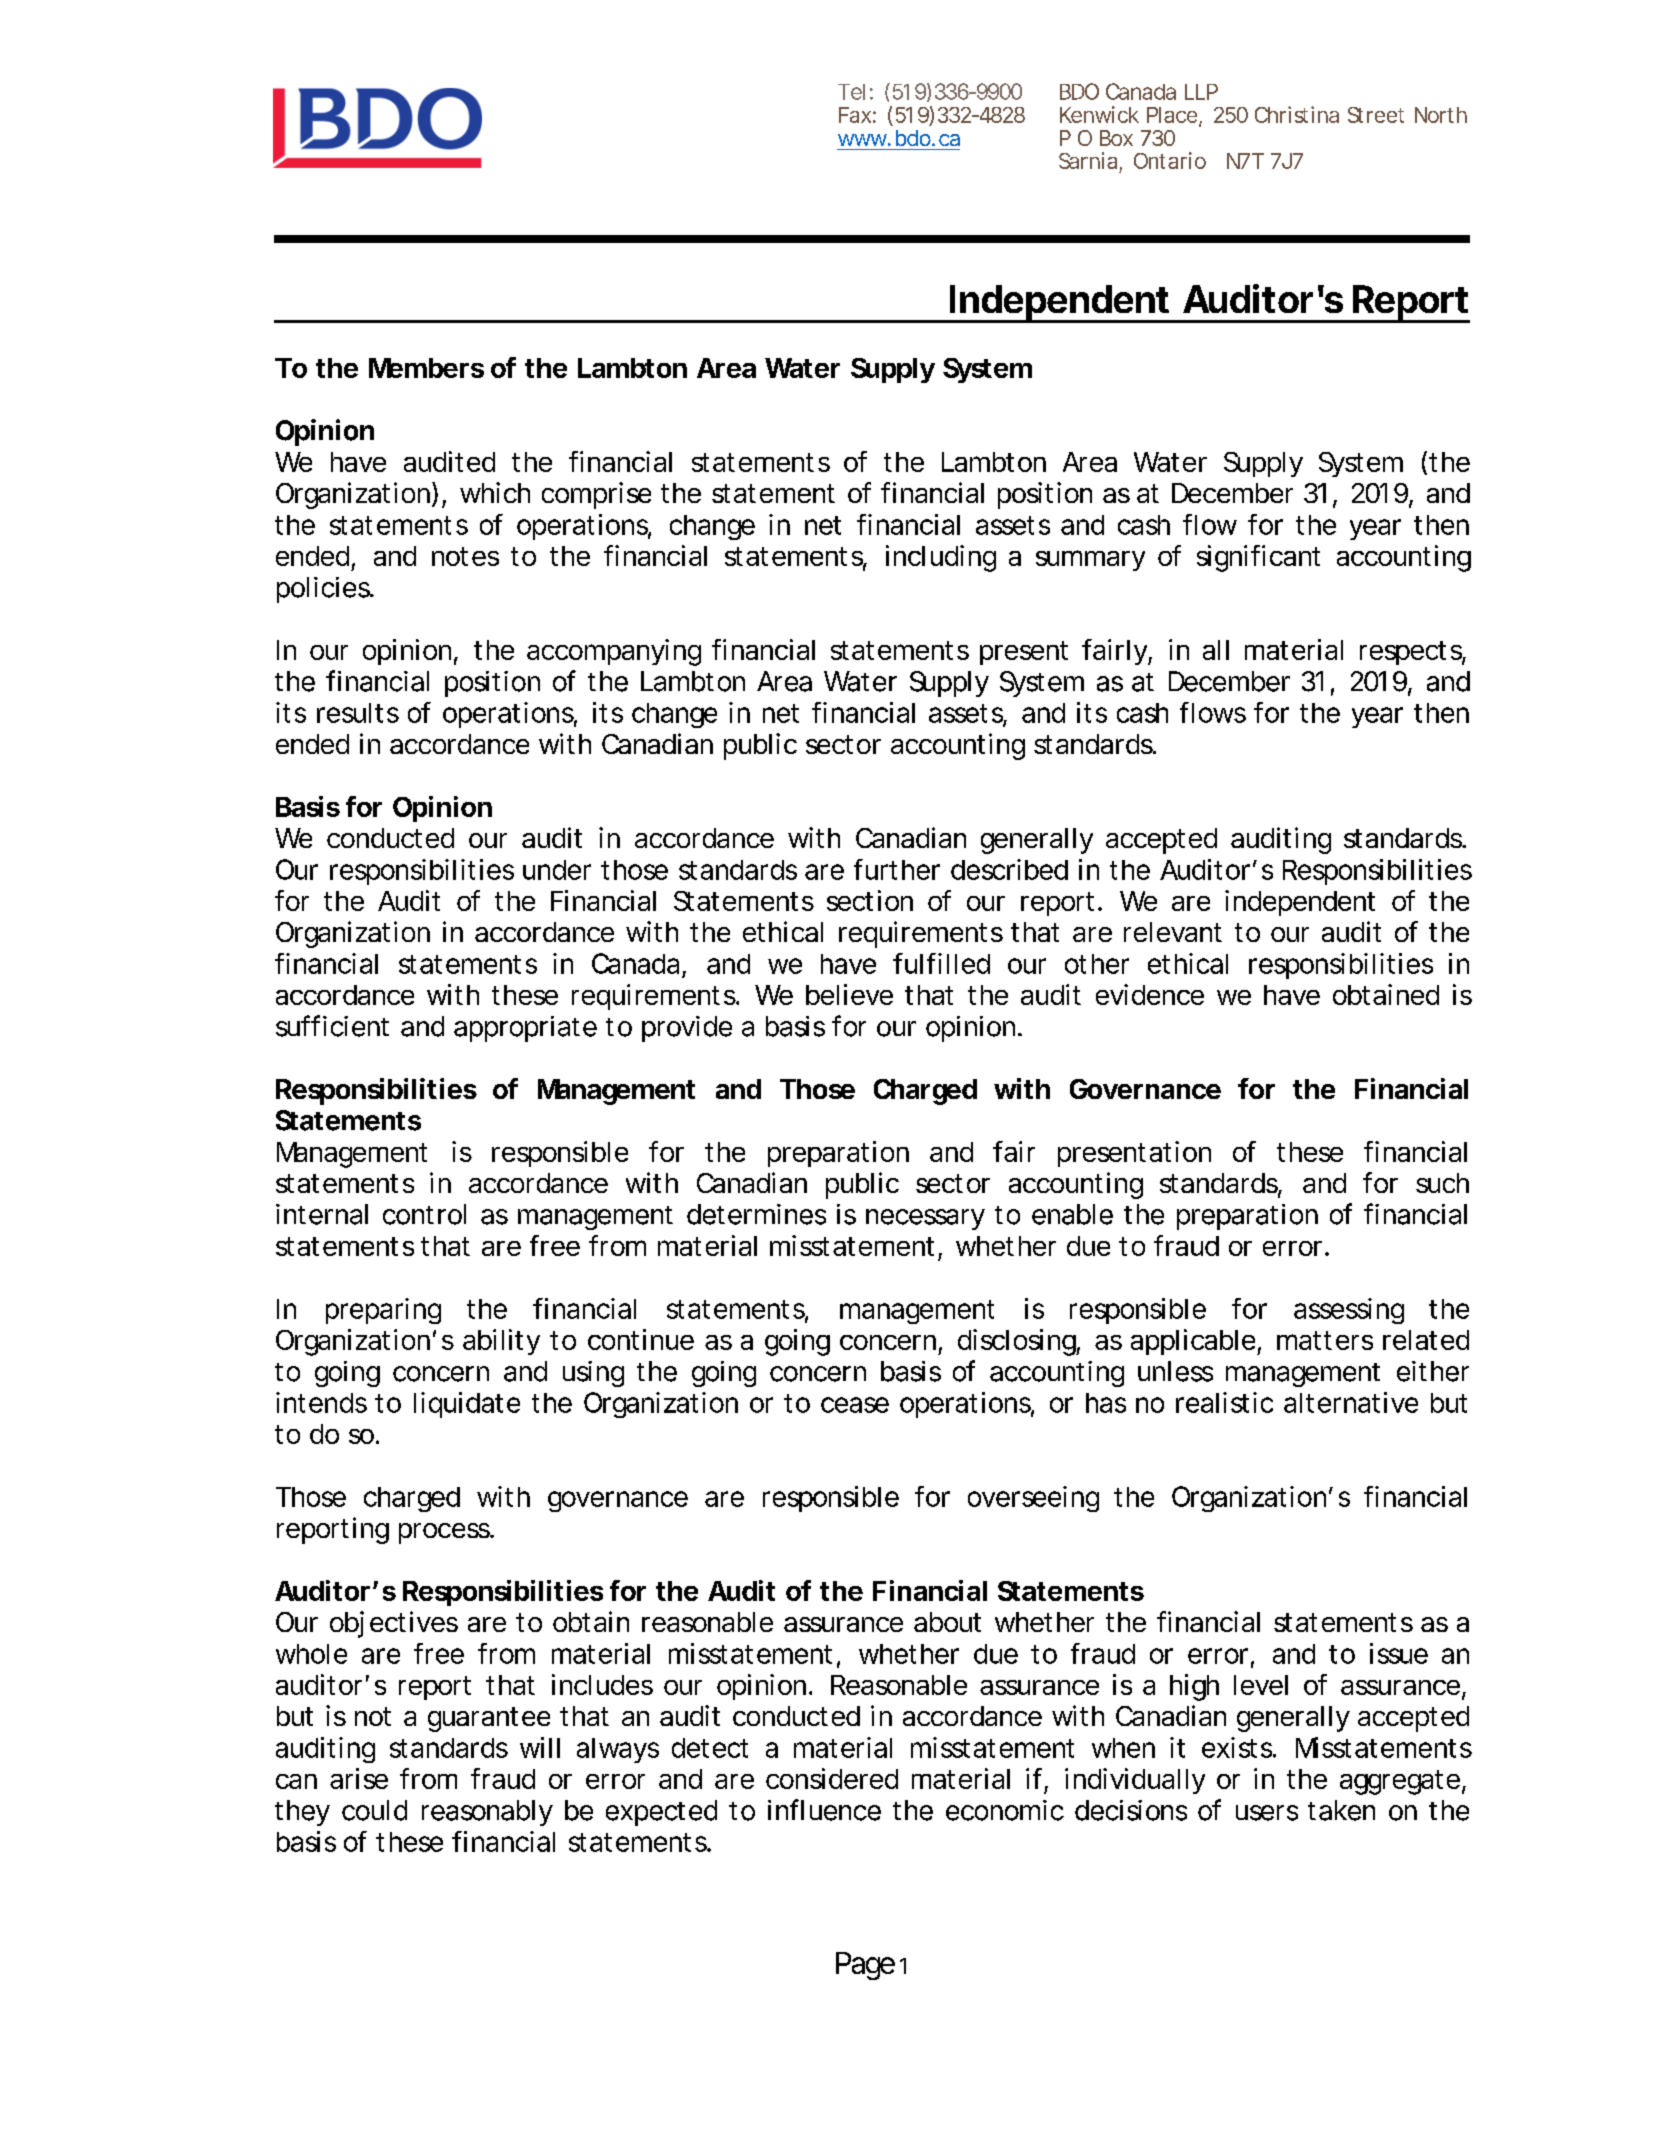 The width and height of the document is (1666, 2156). I want to click on appropriate, so click(525, 1029).
